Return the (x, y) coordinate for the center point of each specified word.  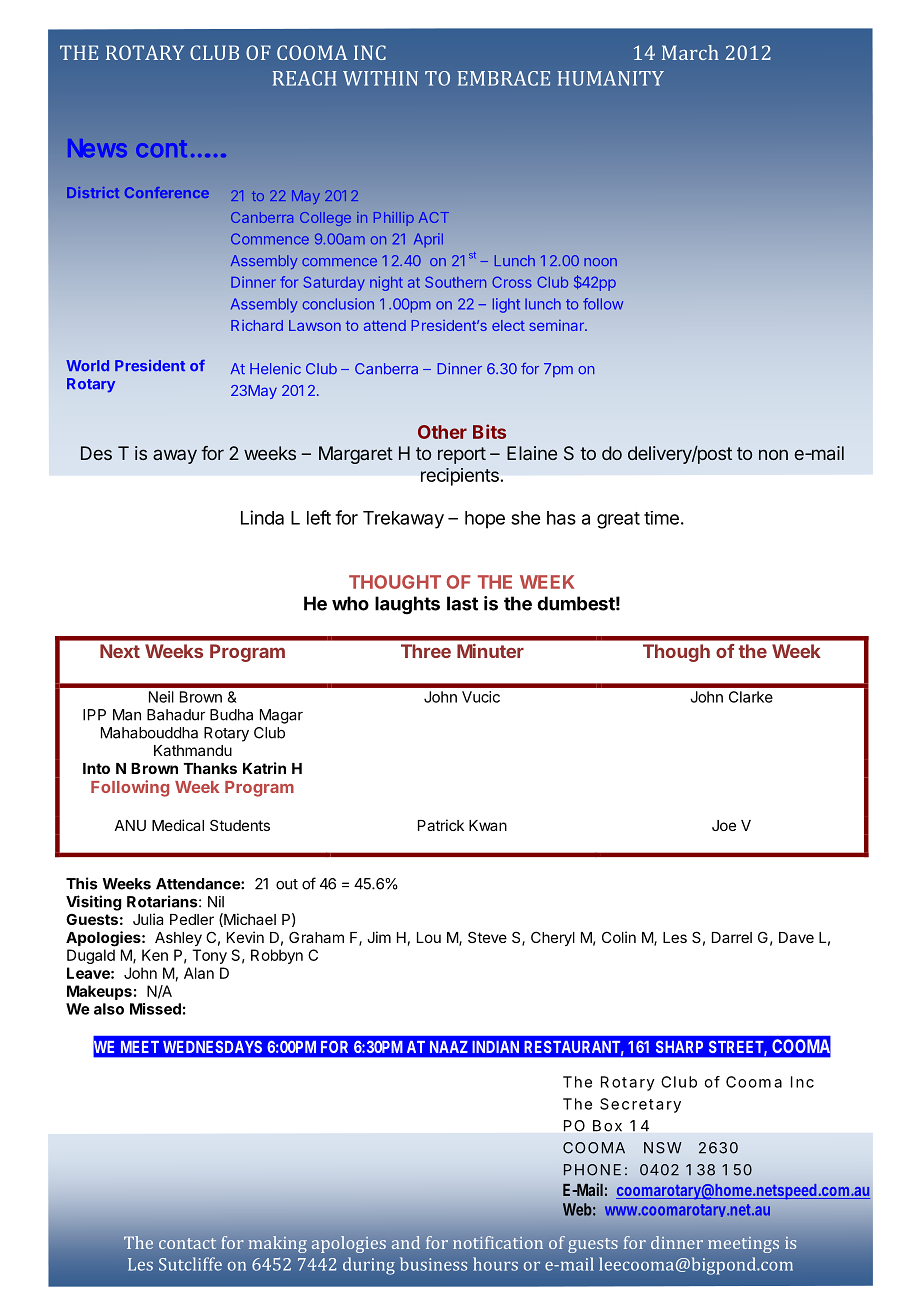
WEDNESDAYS (212, 1046)
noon (600, 262)
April (428, 240)
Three (426, 651)
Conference (167, 192)
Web (577, 1209)
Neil (161, 697)
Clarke (751, 697)
